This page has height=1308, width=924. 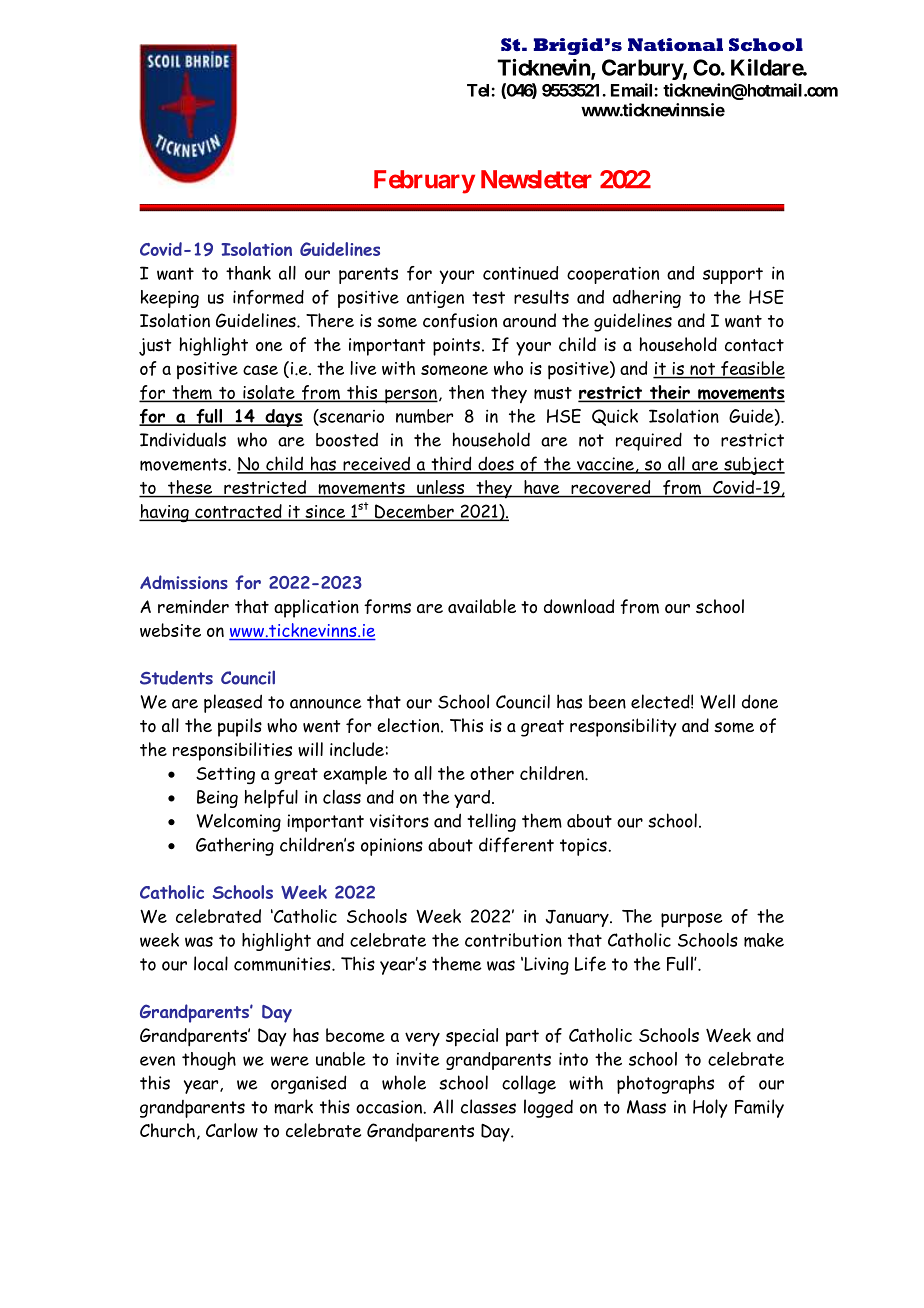 What do you see at coordinates (492, 773) in the page?
I see `other` at bounding box center [492, 773].
